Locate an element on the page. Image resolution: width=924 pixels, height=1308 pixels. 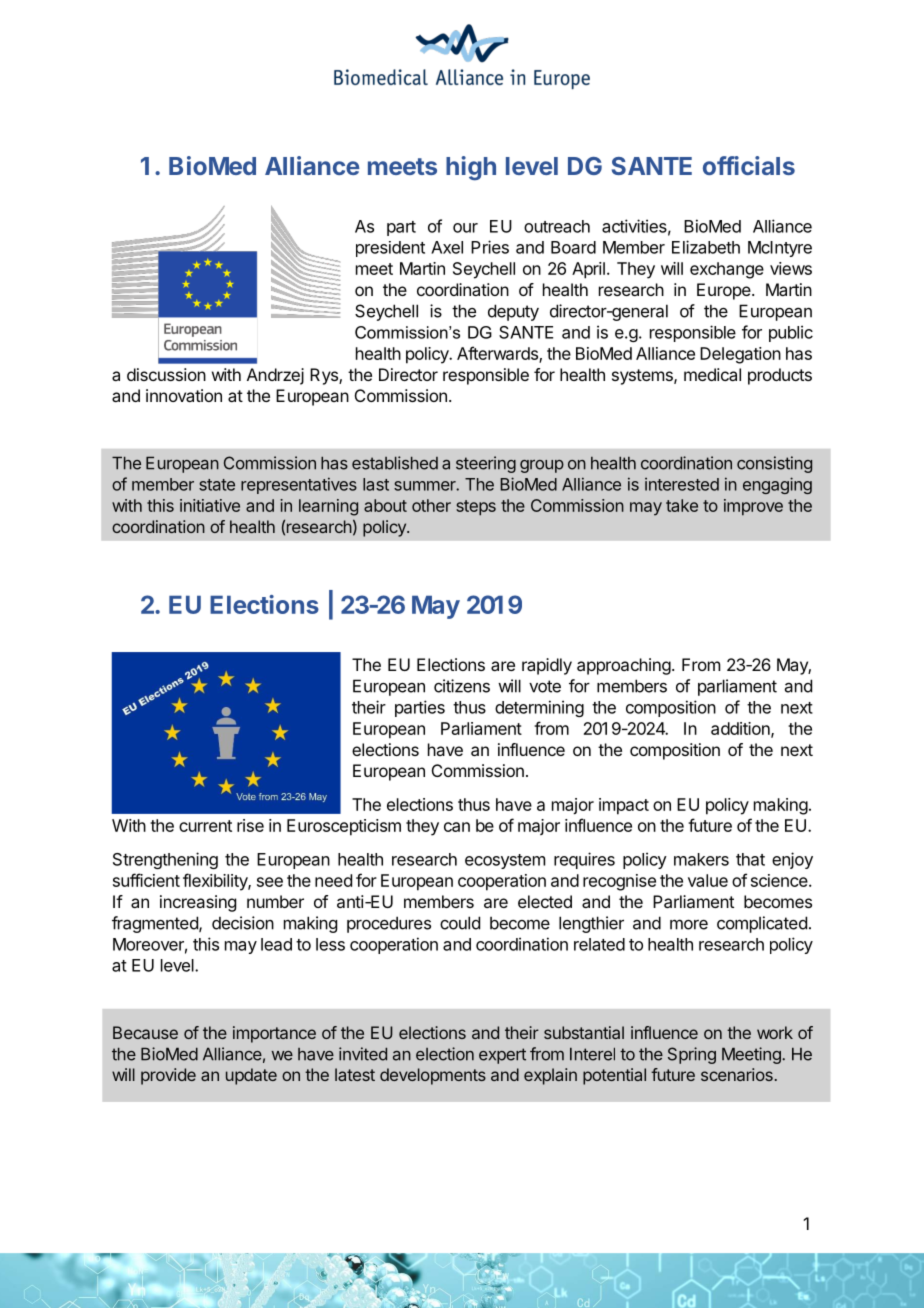
state is located at coordinates (217, 485).
